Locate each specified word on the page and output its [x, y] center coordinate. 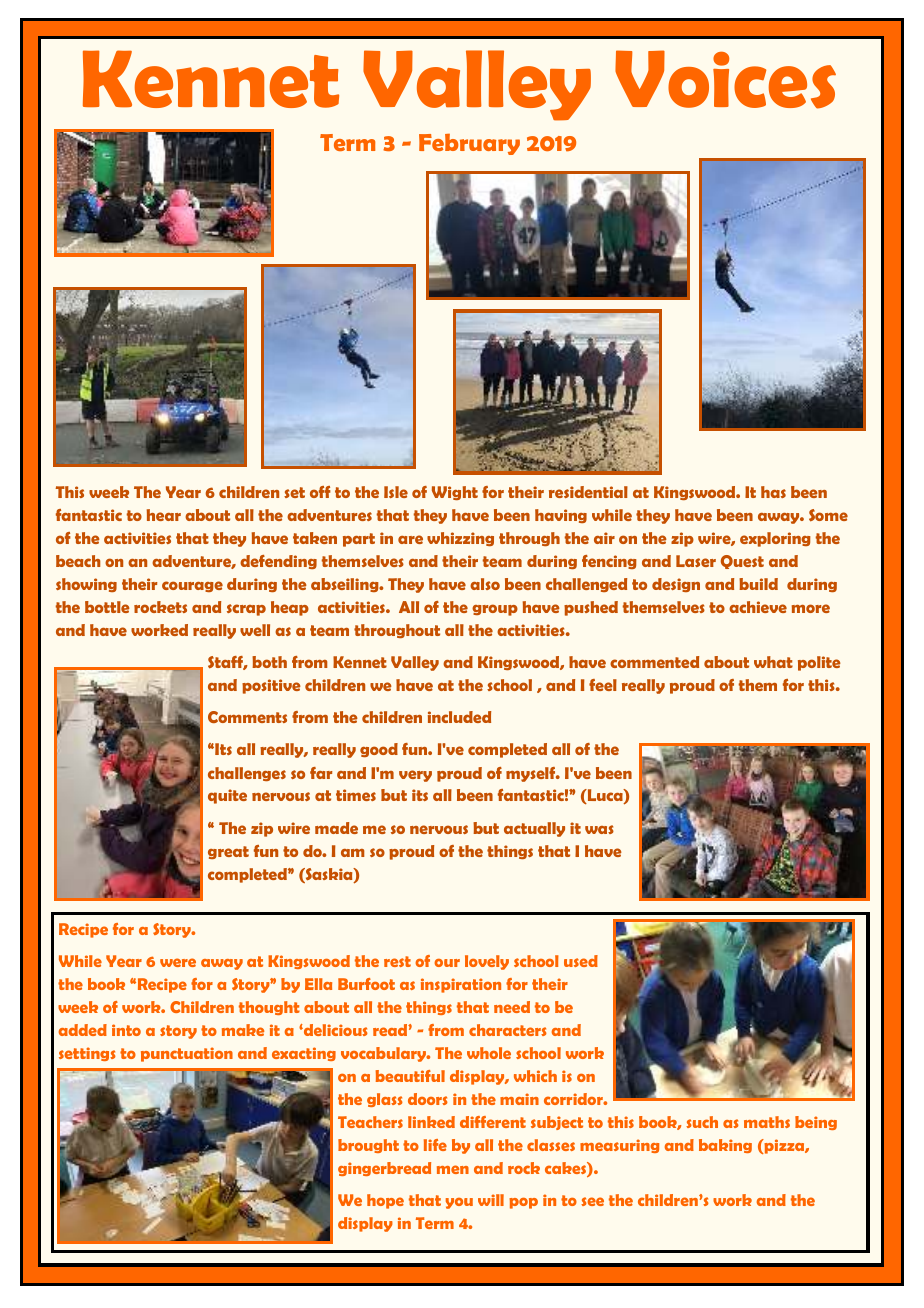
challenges [247, 774]
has [773, 492]
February [469, 144]
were [178, 962]
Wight [455, 493]
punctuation [187, 1054]
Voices [725, 79]
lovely [487, 962]
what [773, 662]
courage [192, 586]
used [581, 961]
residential [588, 492]
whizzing [460, 539]
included [459, 717]
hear [164, 515]
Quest [742, 562]
